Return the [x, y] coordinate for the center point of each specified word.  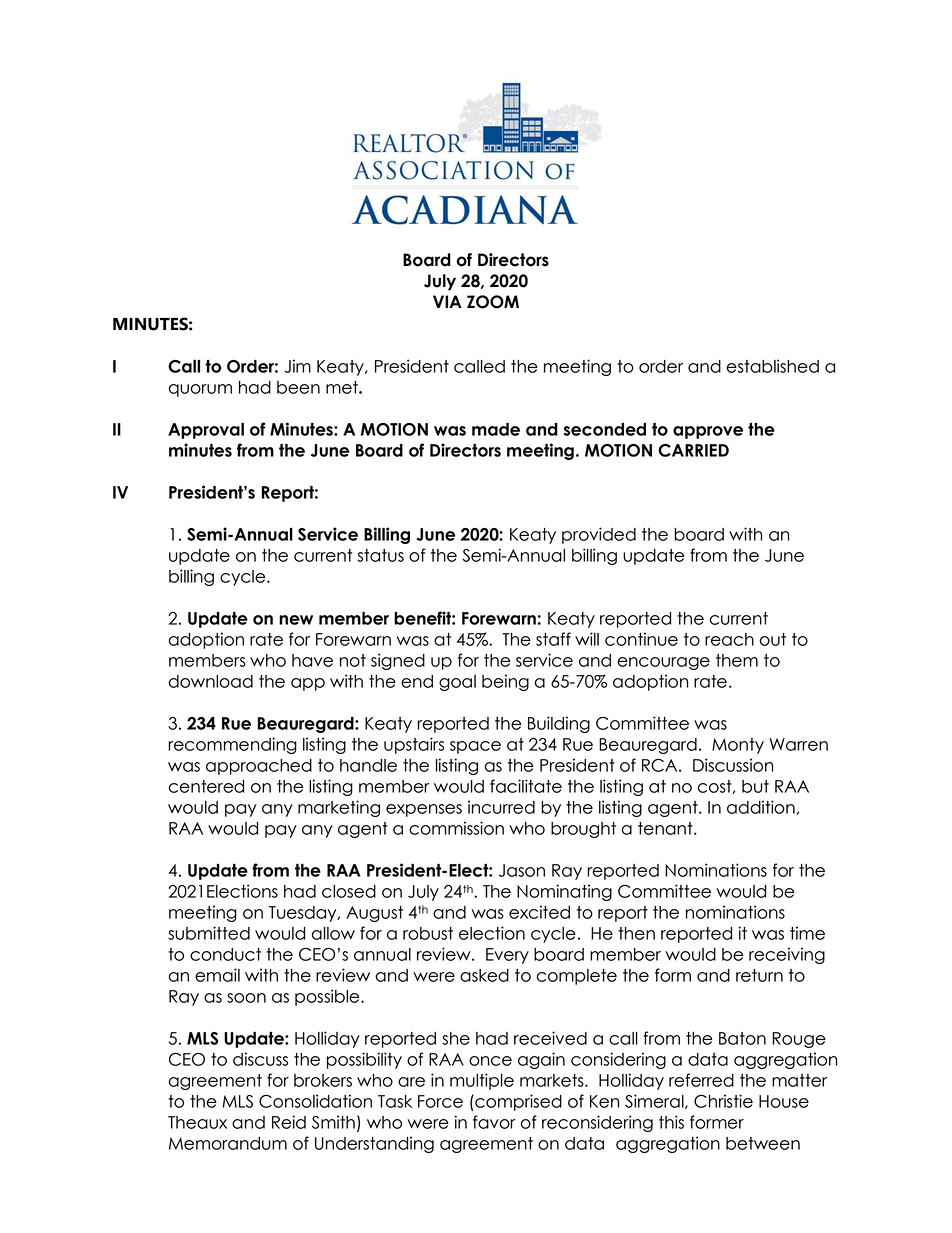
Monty [738, 746]
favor [494, 1122]
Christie [723, 1101]
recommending [232, 745]
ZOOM [493, 302]
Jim [297, 366]
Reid [289, 1122]
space [475, 747]
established [773, 366]
